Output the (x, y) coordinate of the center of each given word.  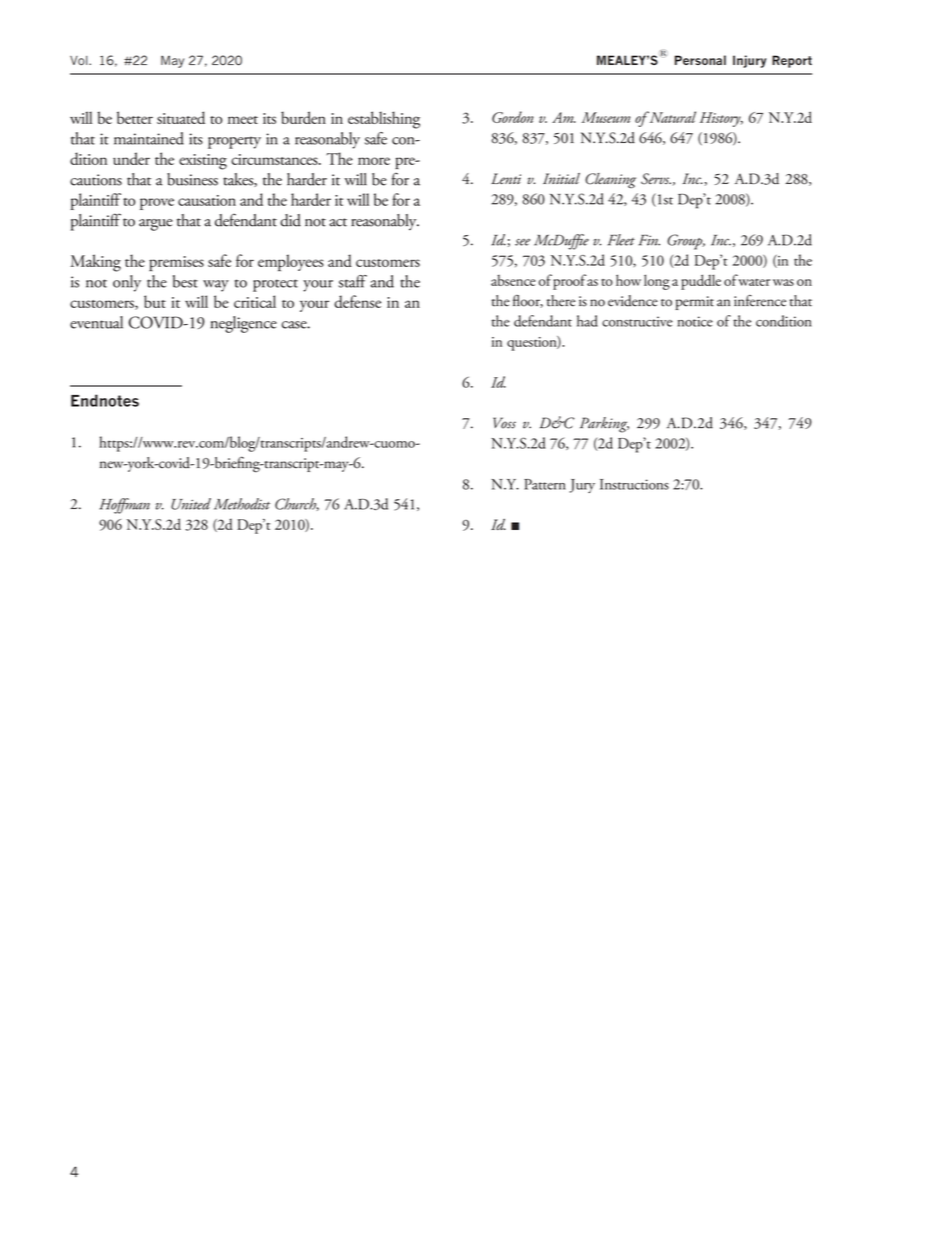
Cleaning (610, 180)
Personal (700, 60)
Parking (604, 425)
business (192, 179)
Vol (80, 61)
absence (513, 280)
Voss (504, 423)
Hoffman (124, 506)
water (754, 282)
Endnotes (105, 400)
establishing (384, 120)
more (374, 161)
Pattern (545, 484)
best (185, 281)
